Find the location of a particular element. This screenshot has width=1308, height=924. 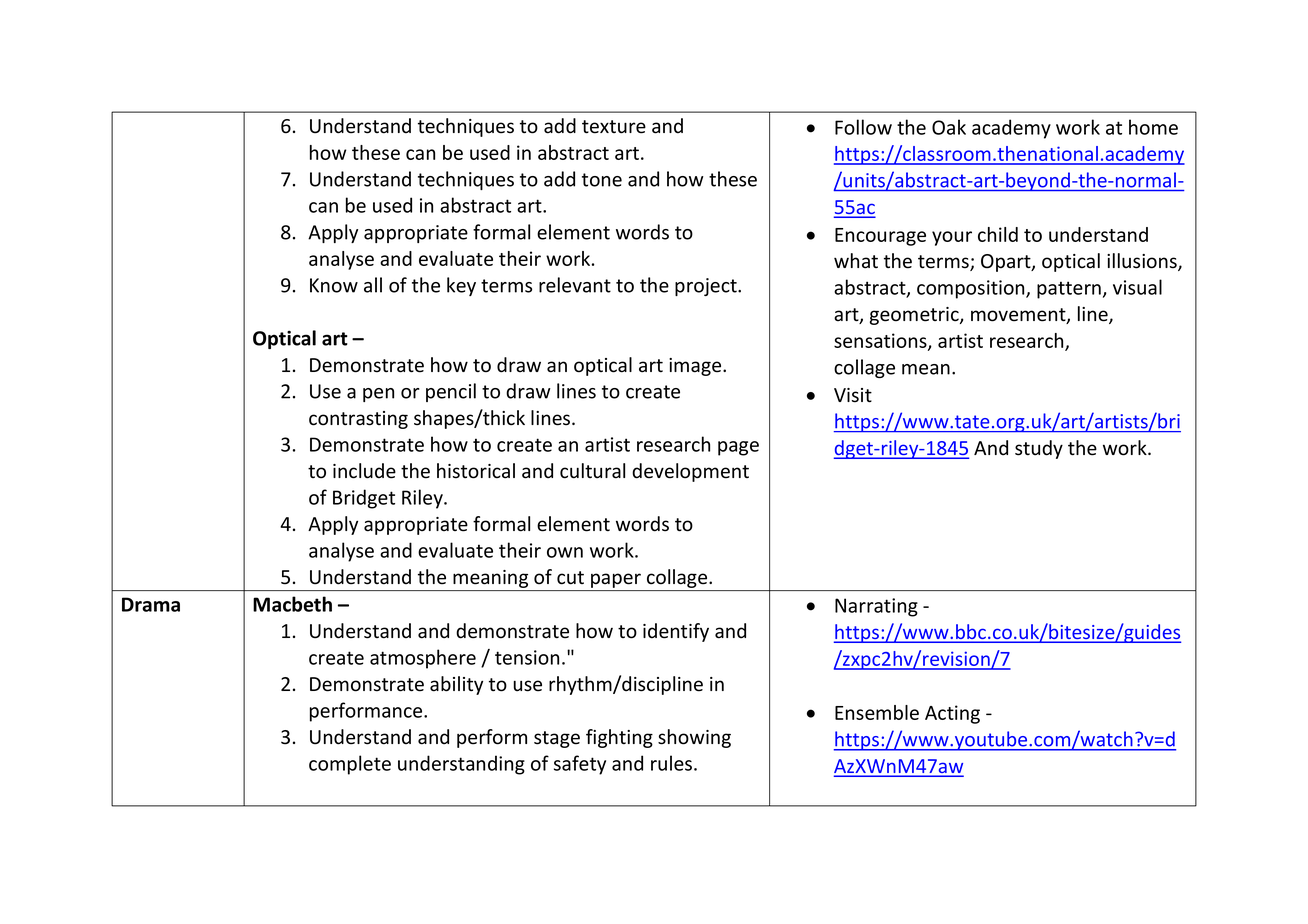

include is located at coordinates (364, 471).
